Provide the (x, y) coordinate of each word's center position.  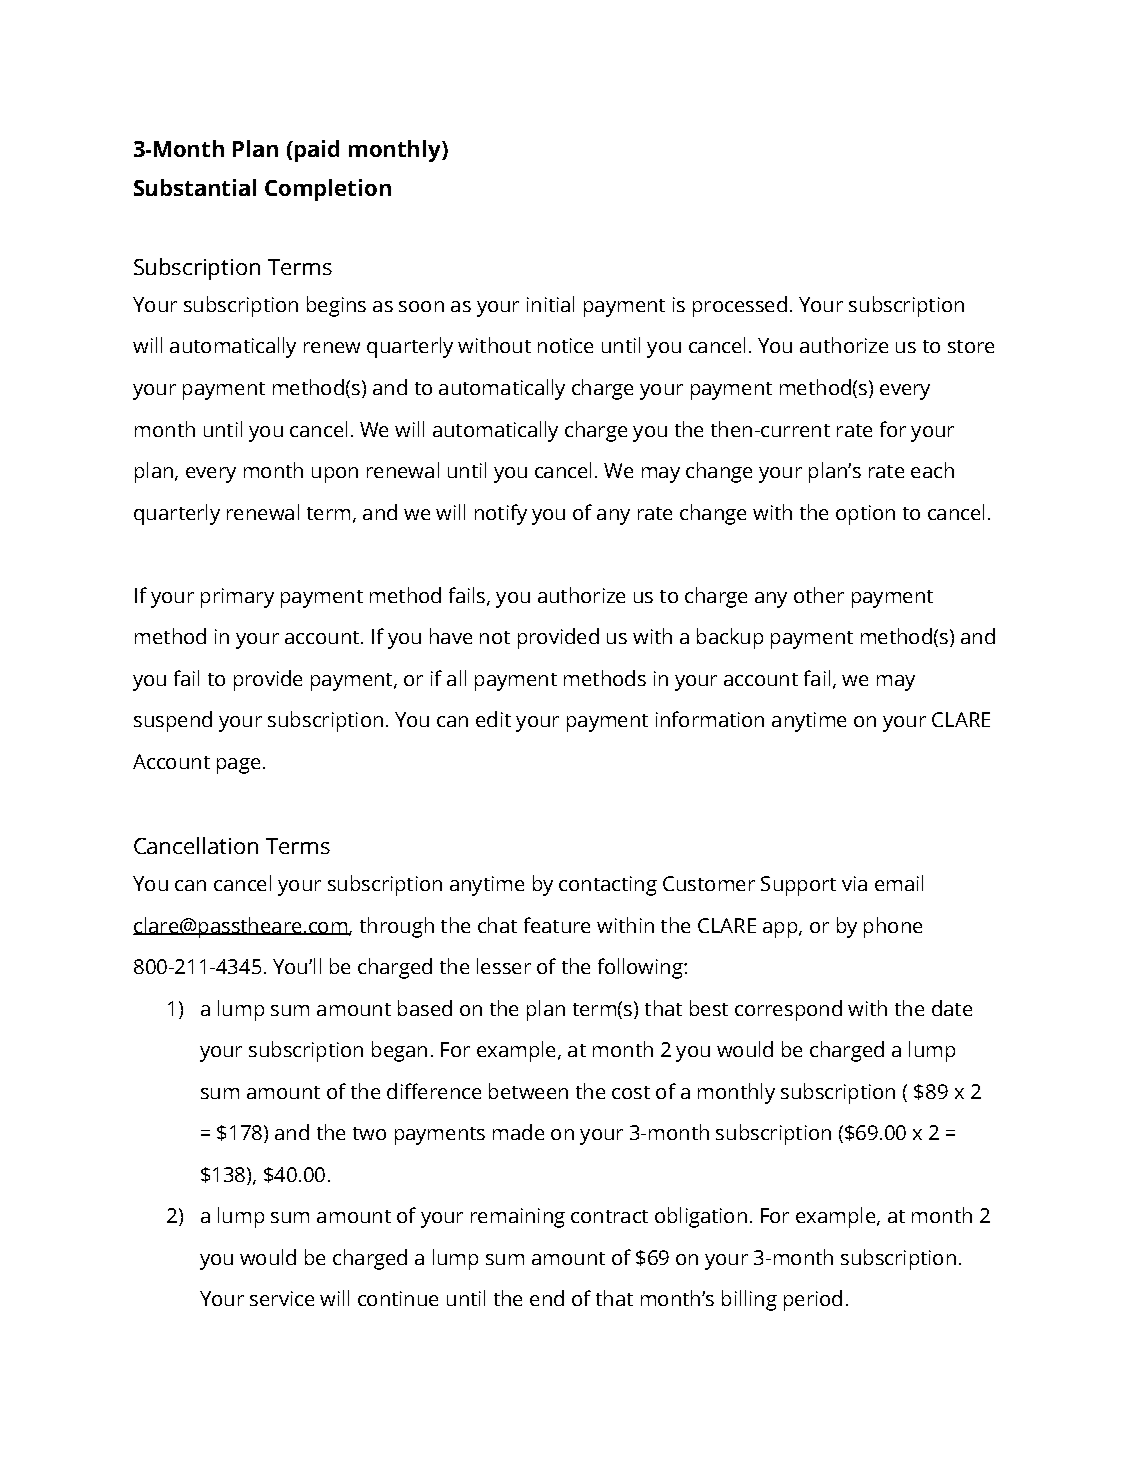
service (282, 1298)
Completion (328, 190)
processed (740, 306)
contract (609, 1216)
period (813, 1300)
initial (550, 304)
